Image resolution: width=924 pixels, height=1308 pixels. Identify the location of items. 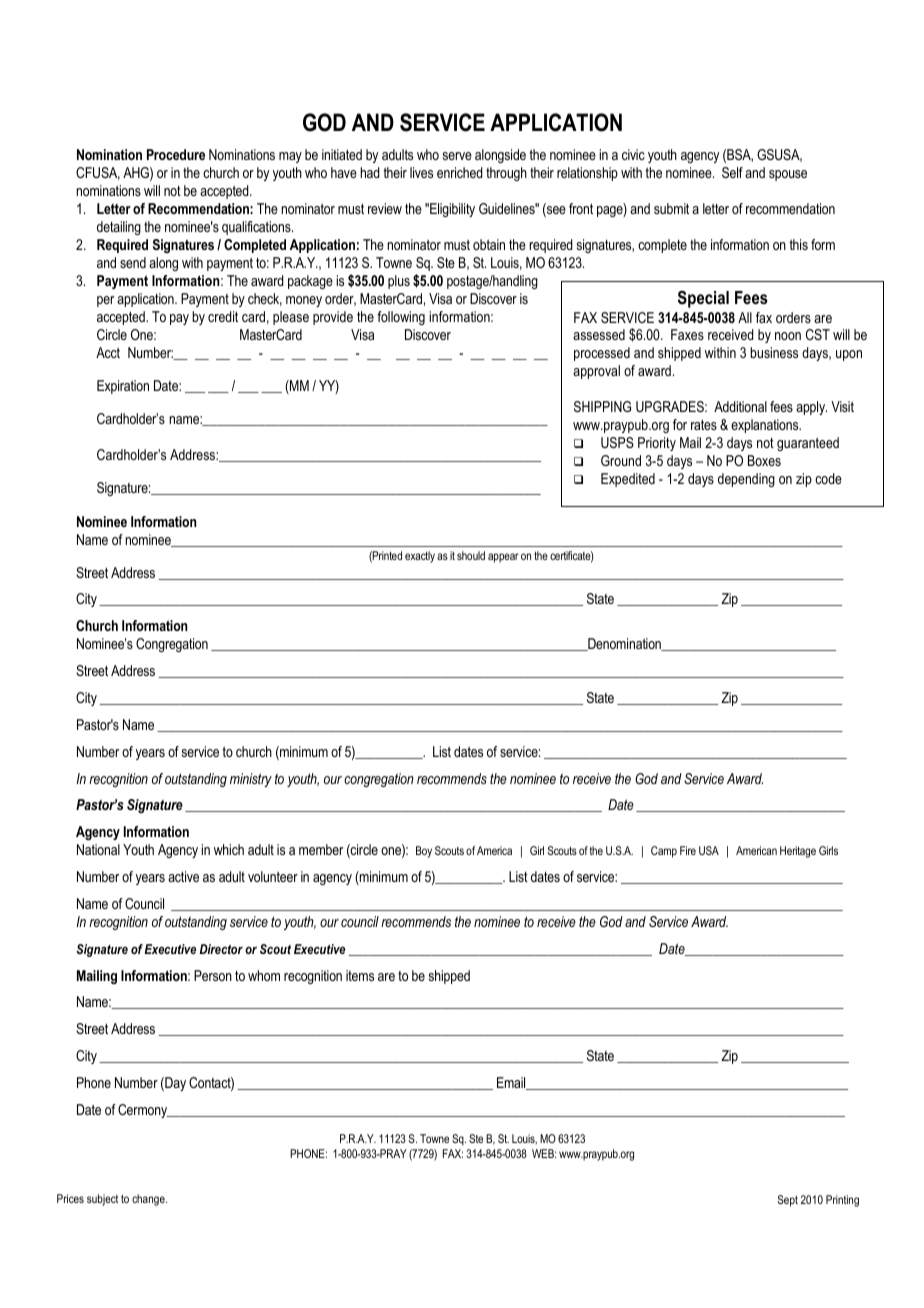
(360, 975).
